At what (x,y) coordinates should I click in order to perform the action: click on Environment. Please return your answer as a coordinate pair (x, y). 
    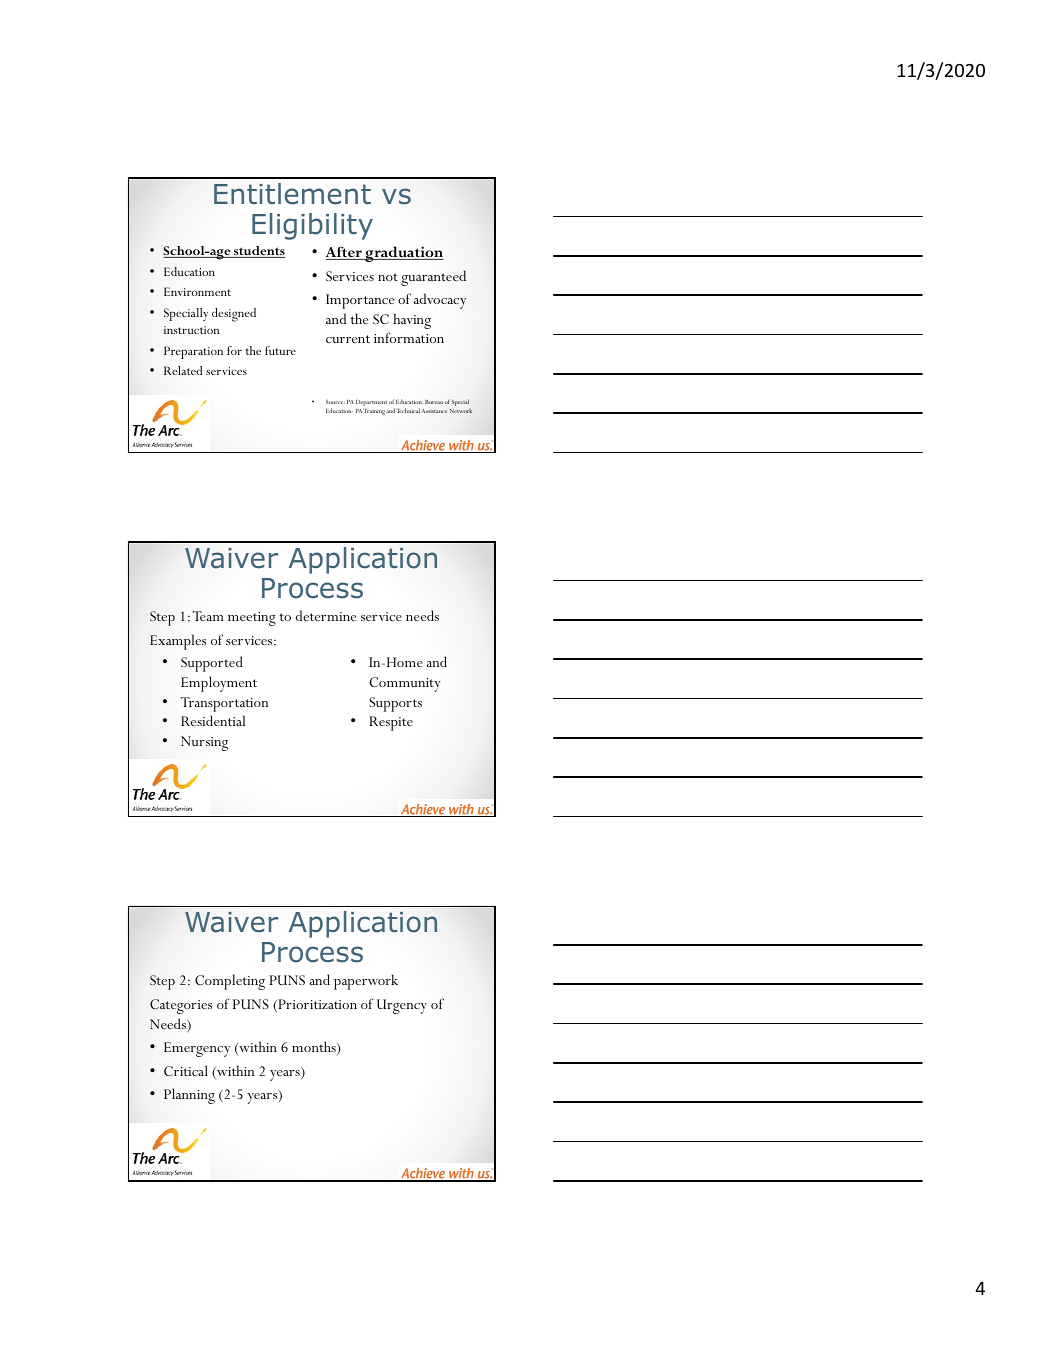
    Looking at the image, I should click on (197, 291).
